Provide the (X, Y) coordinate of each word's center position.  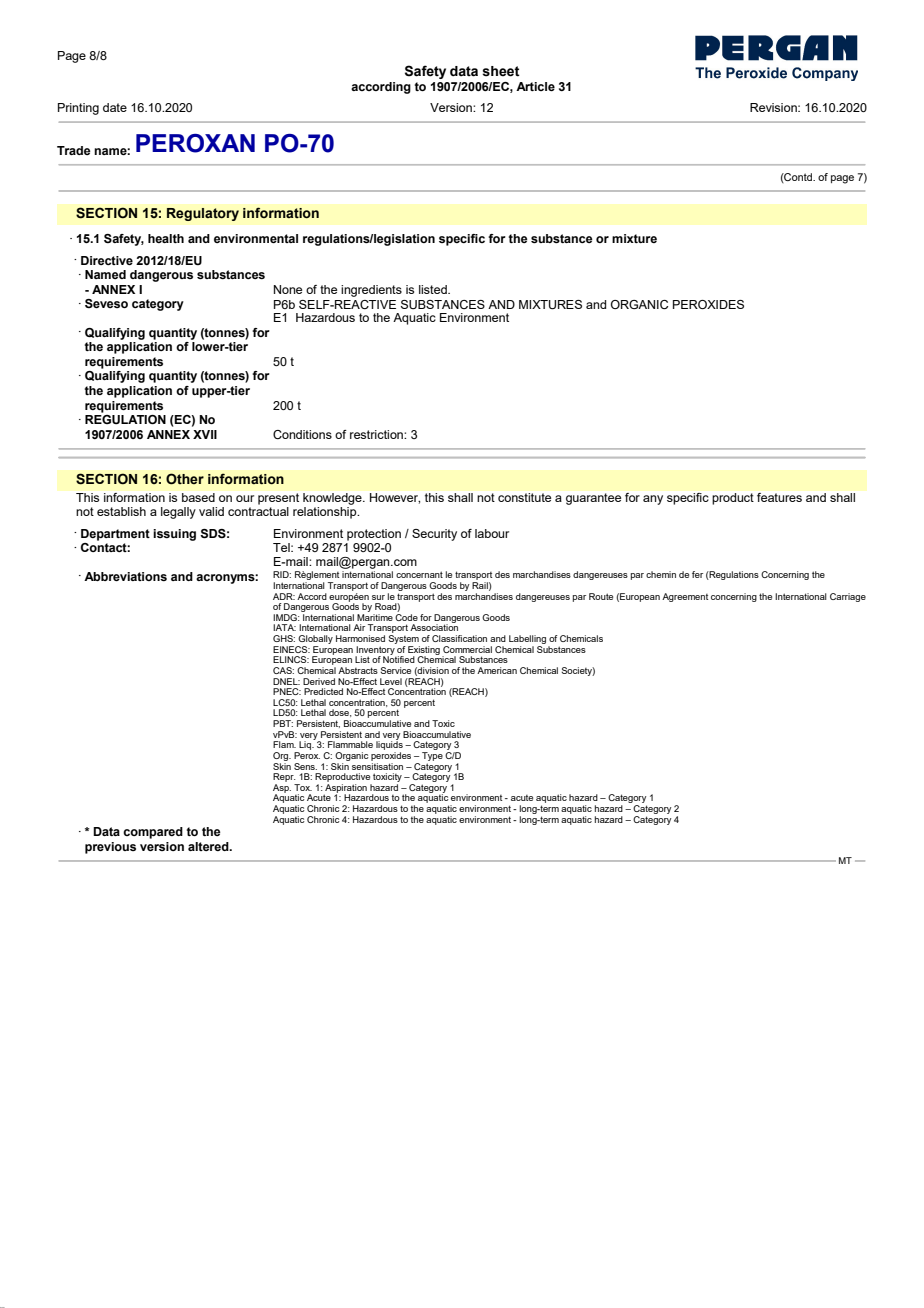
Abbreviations (125, 576)
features (779, 497)
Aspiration (345, 789)
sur (378, 597)
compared (153, 833)
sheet (501, 71)
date (115, 107)
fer (697, 574)
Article (535, 86)
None (288, 289)
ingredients (371, 291)
